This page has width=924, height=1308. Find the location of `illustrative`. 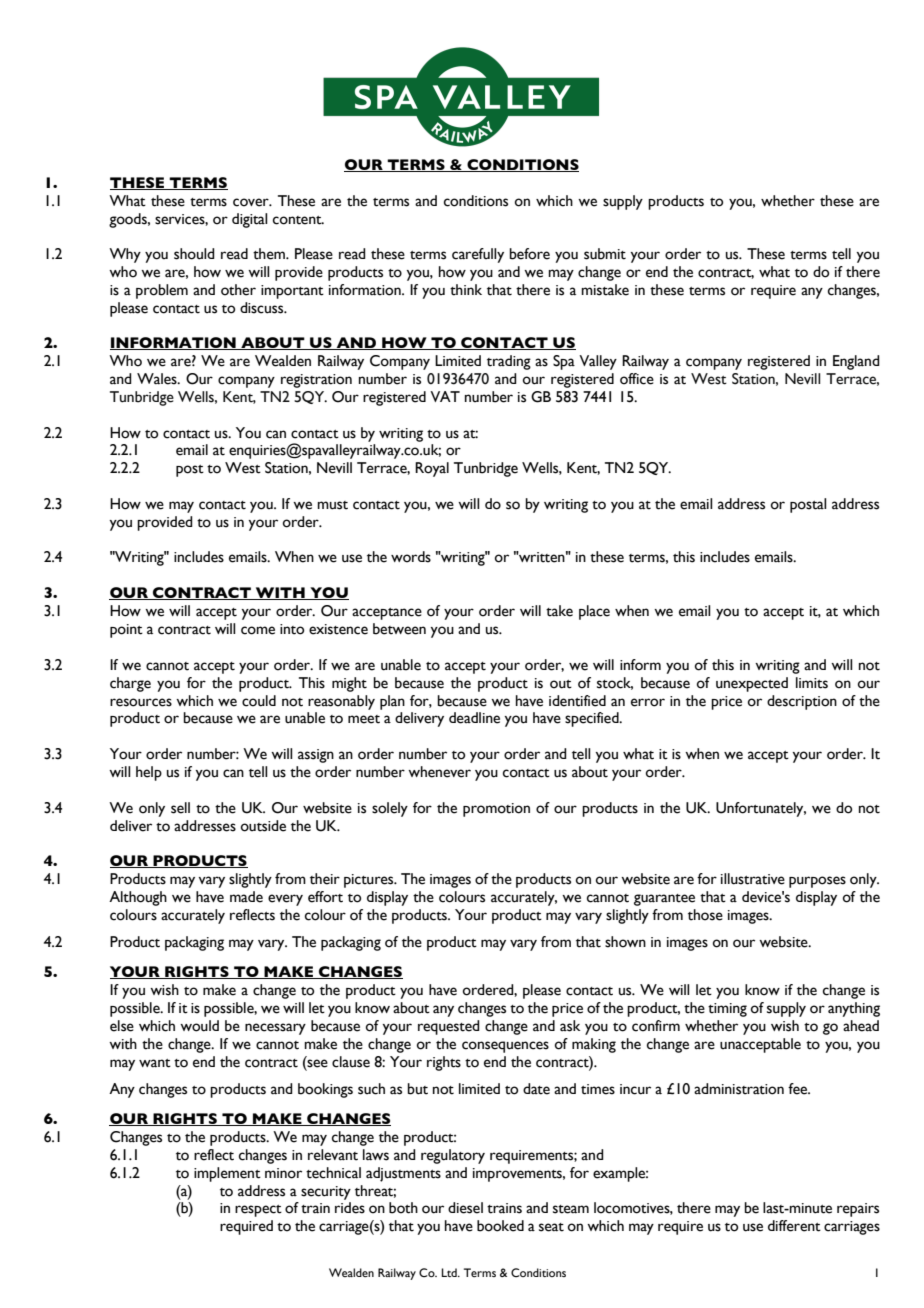

illustrative is located at coordinates (753, 879).
